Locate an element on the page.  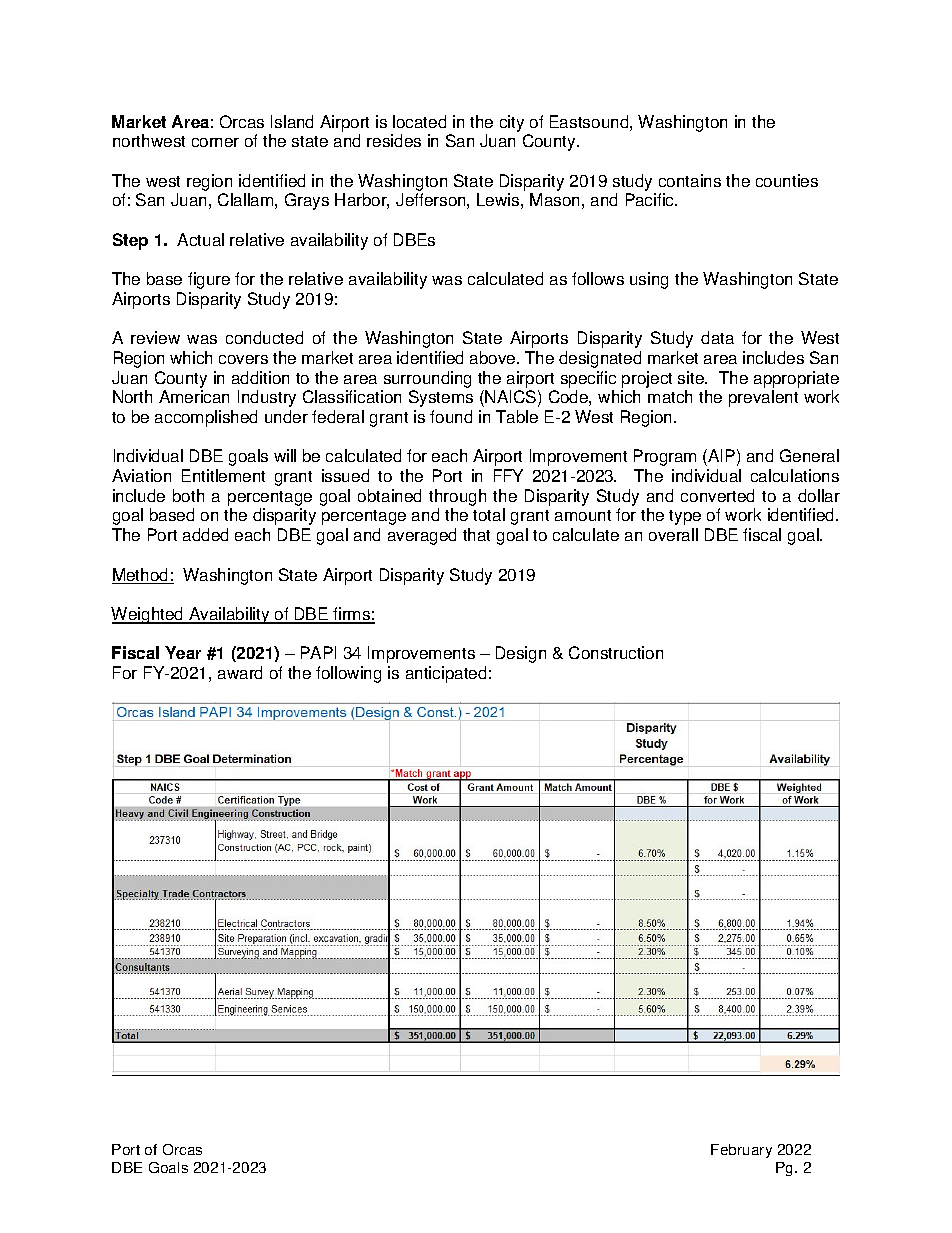
city is located at coordinates (512, 123).
